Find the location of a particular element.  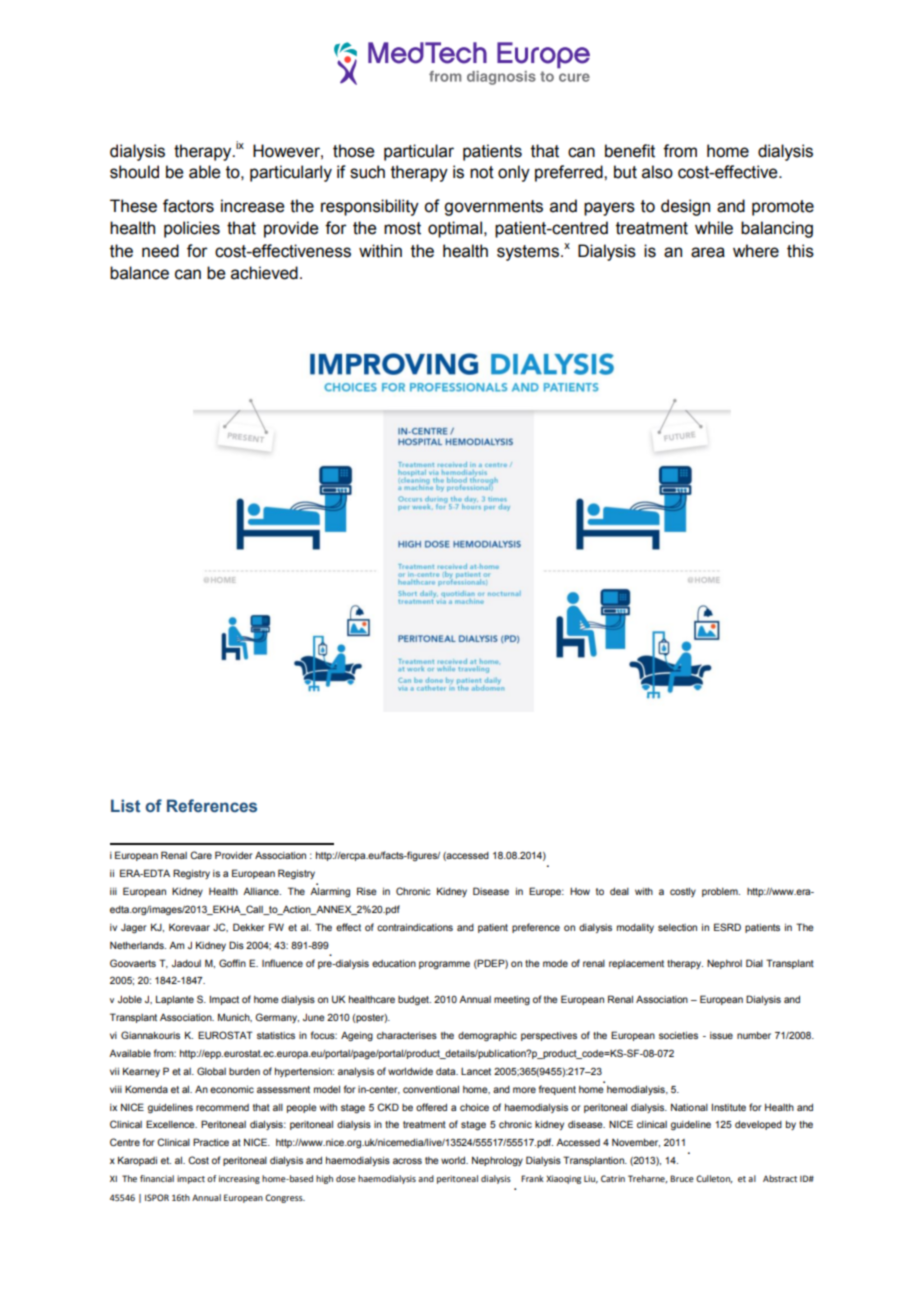

Practice is located at coordinates (211, 1142).
